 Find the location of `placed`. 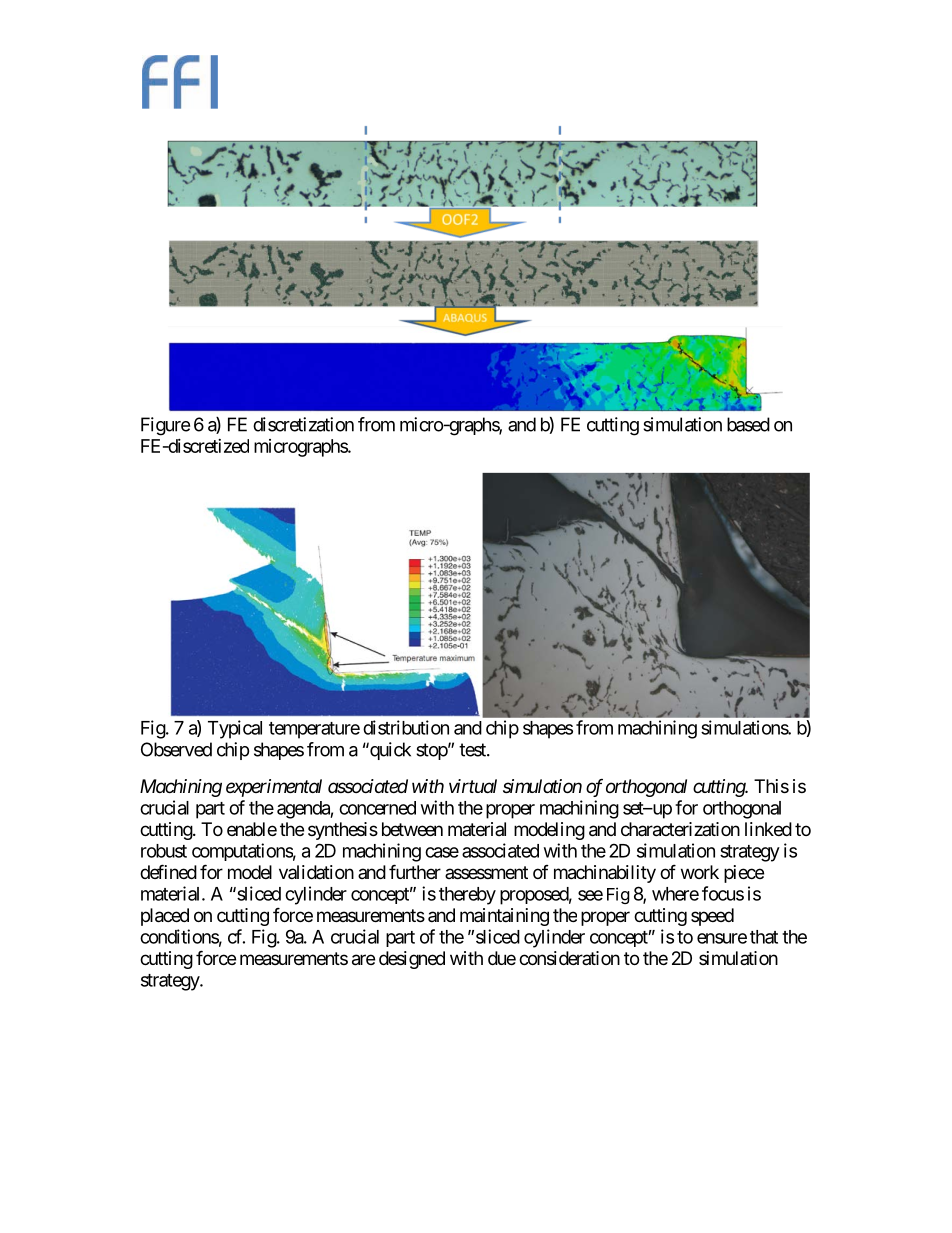

placed is located at coordinates (165, 917).
